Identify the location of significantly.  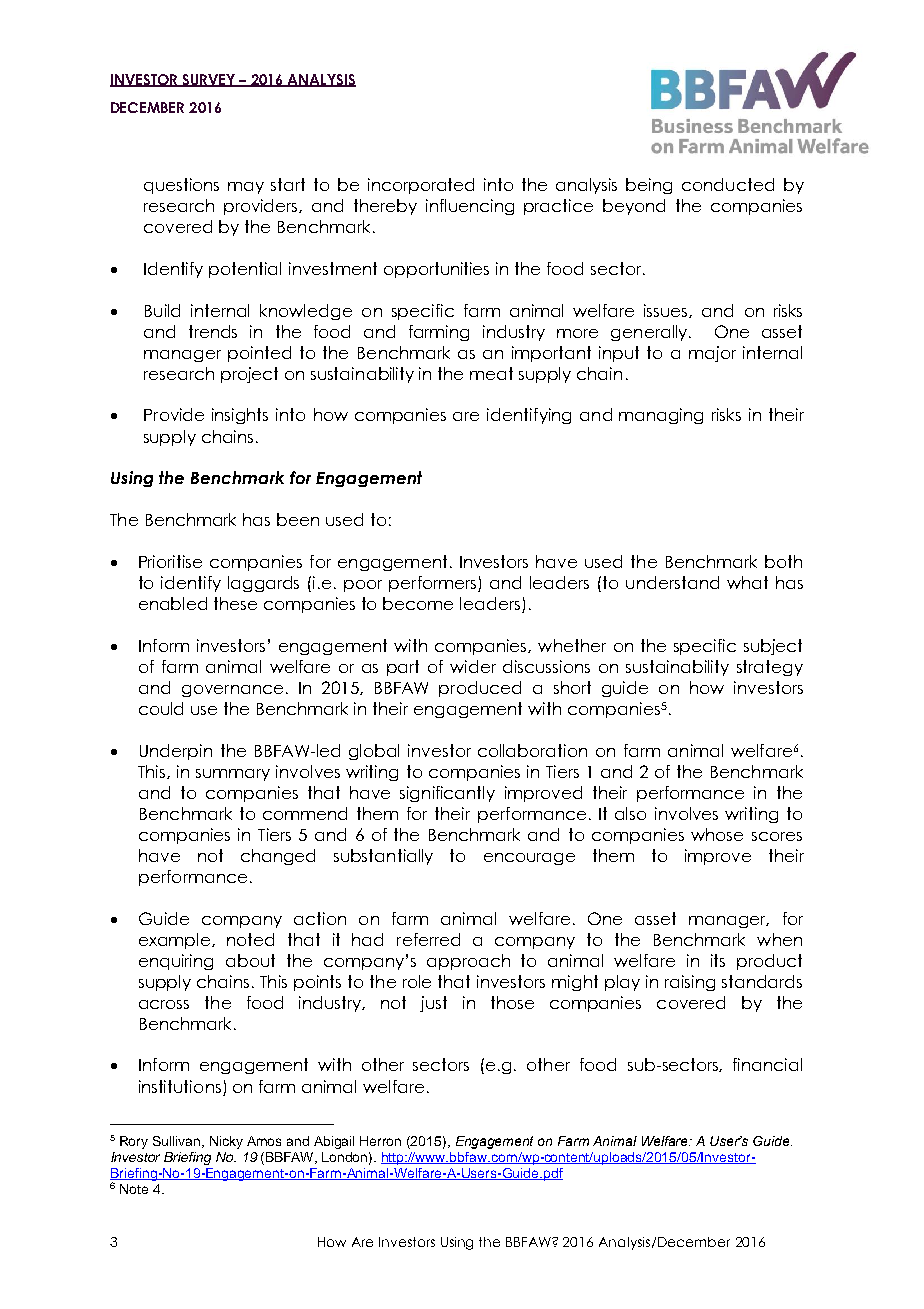
(447, 794).
